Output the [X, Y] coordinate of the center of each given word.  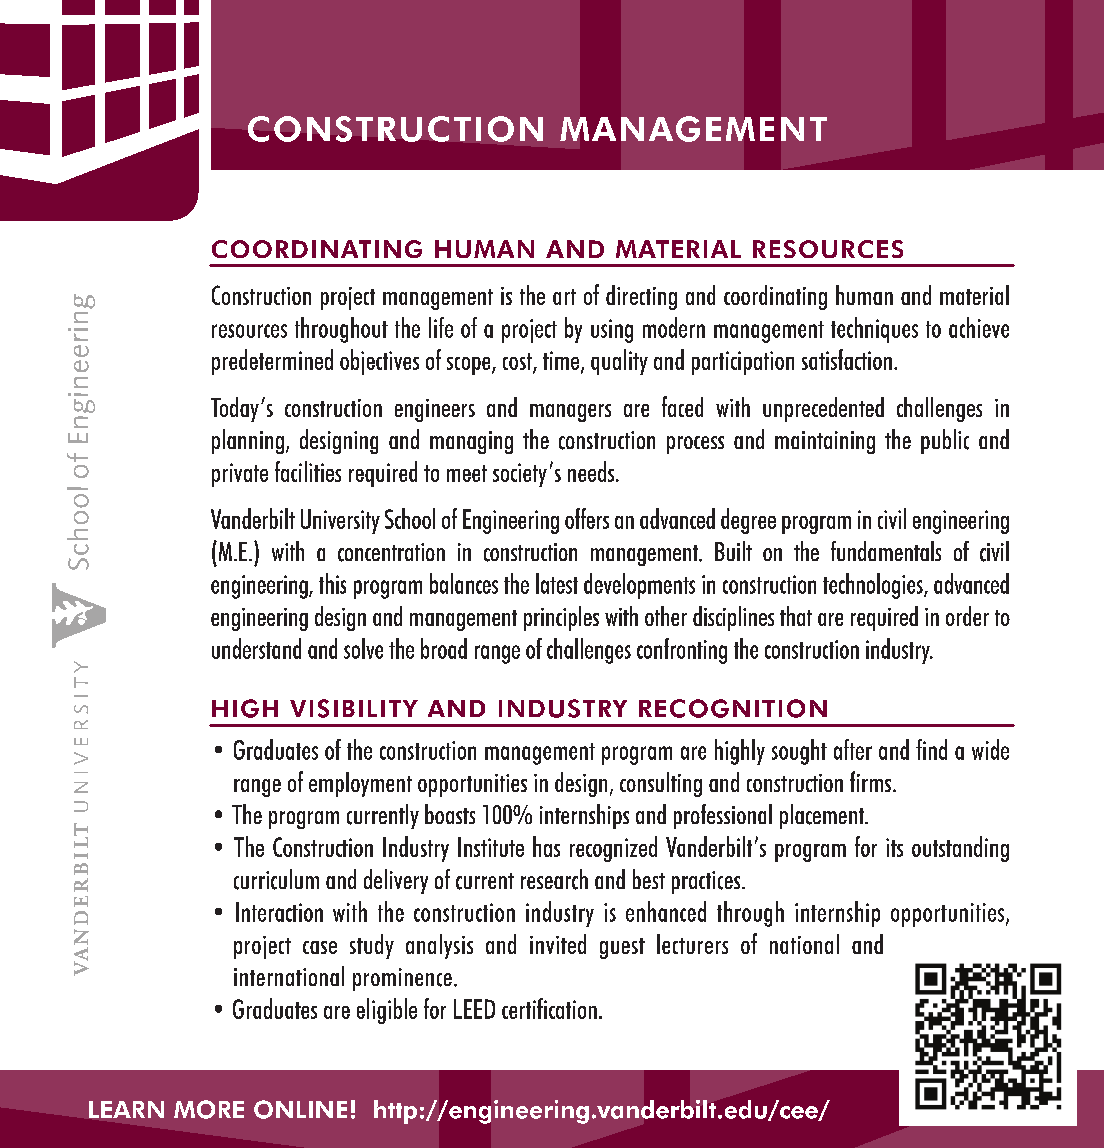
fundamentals [886, 551]
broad [444, 648]
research [554, 879]
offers [587, 518]
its [894, 847]
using [612, 331]
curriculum [276, 879]
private [240, 475]
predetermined [272, 362]
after [853, 749]
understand [256, 648]
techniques [874, 330]
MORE [209, 1109]
